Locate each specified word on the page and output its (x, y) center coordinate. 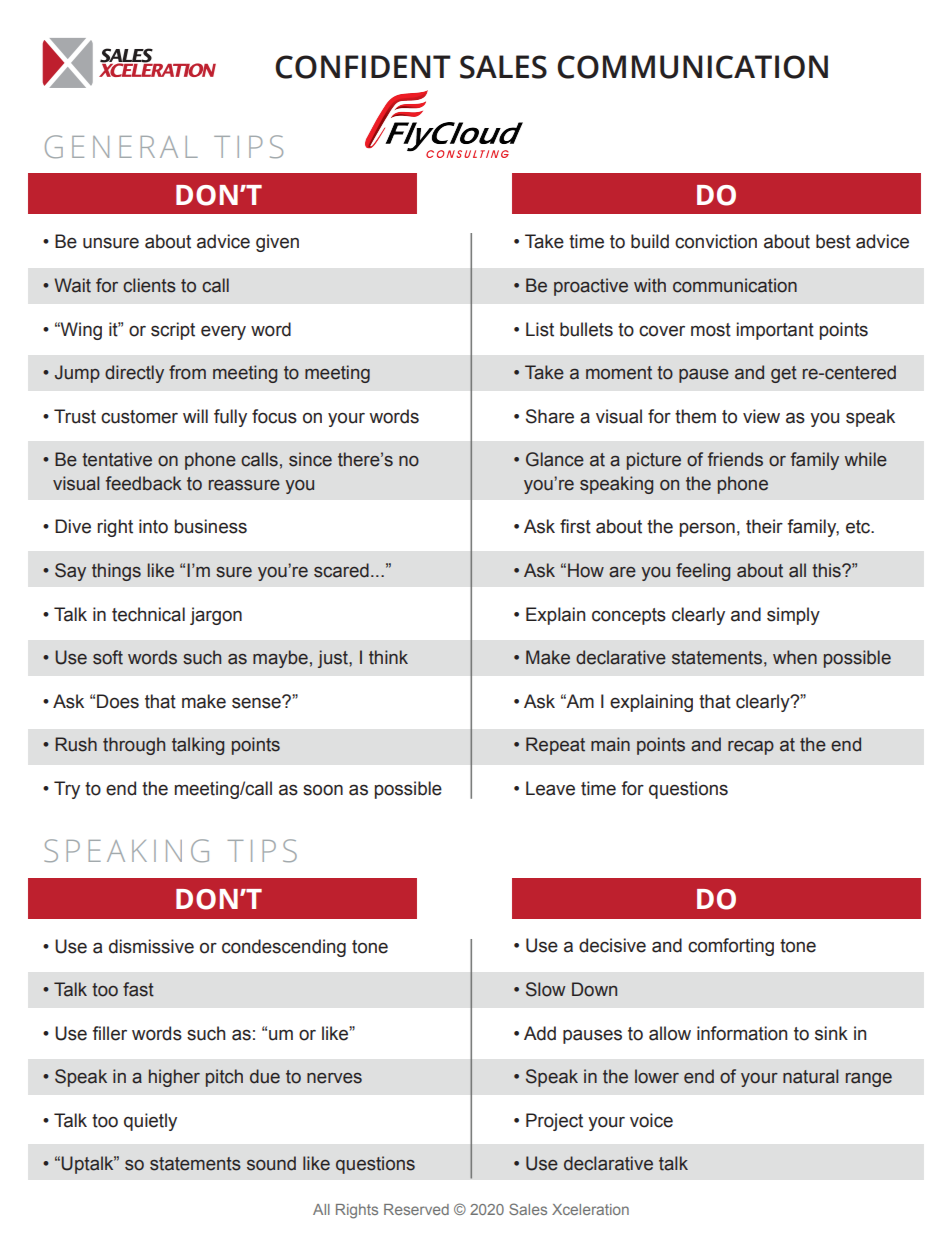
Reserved (416, 1209)
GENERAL (121, 146)
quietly (150, 1122)
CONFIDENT (363, 67)
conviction (716, 241)
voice (651, 1120)
